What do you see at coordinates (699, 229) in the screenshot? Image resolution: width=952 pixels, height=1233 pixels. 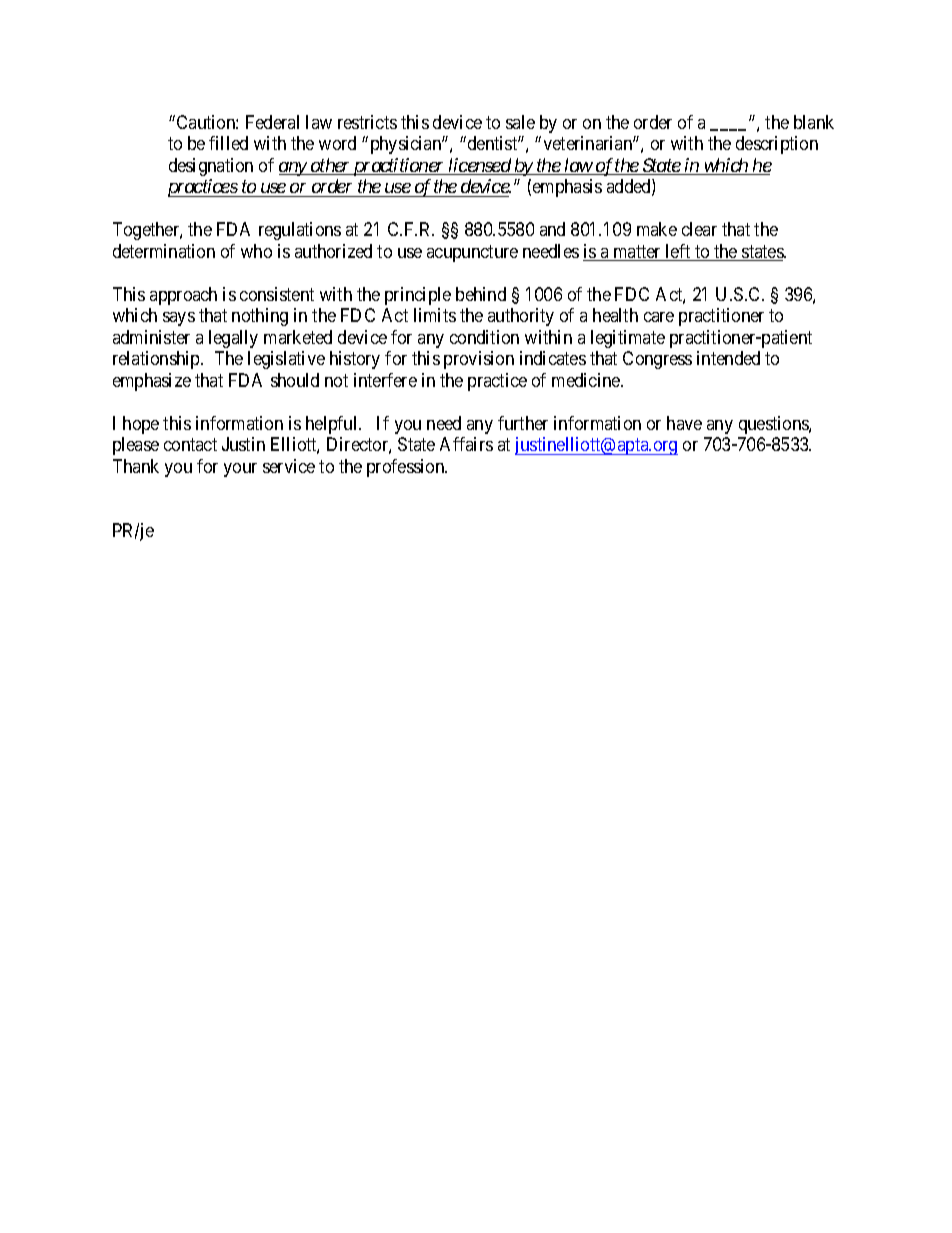 I see `clear` at bounding box center [699, 229].
